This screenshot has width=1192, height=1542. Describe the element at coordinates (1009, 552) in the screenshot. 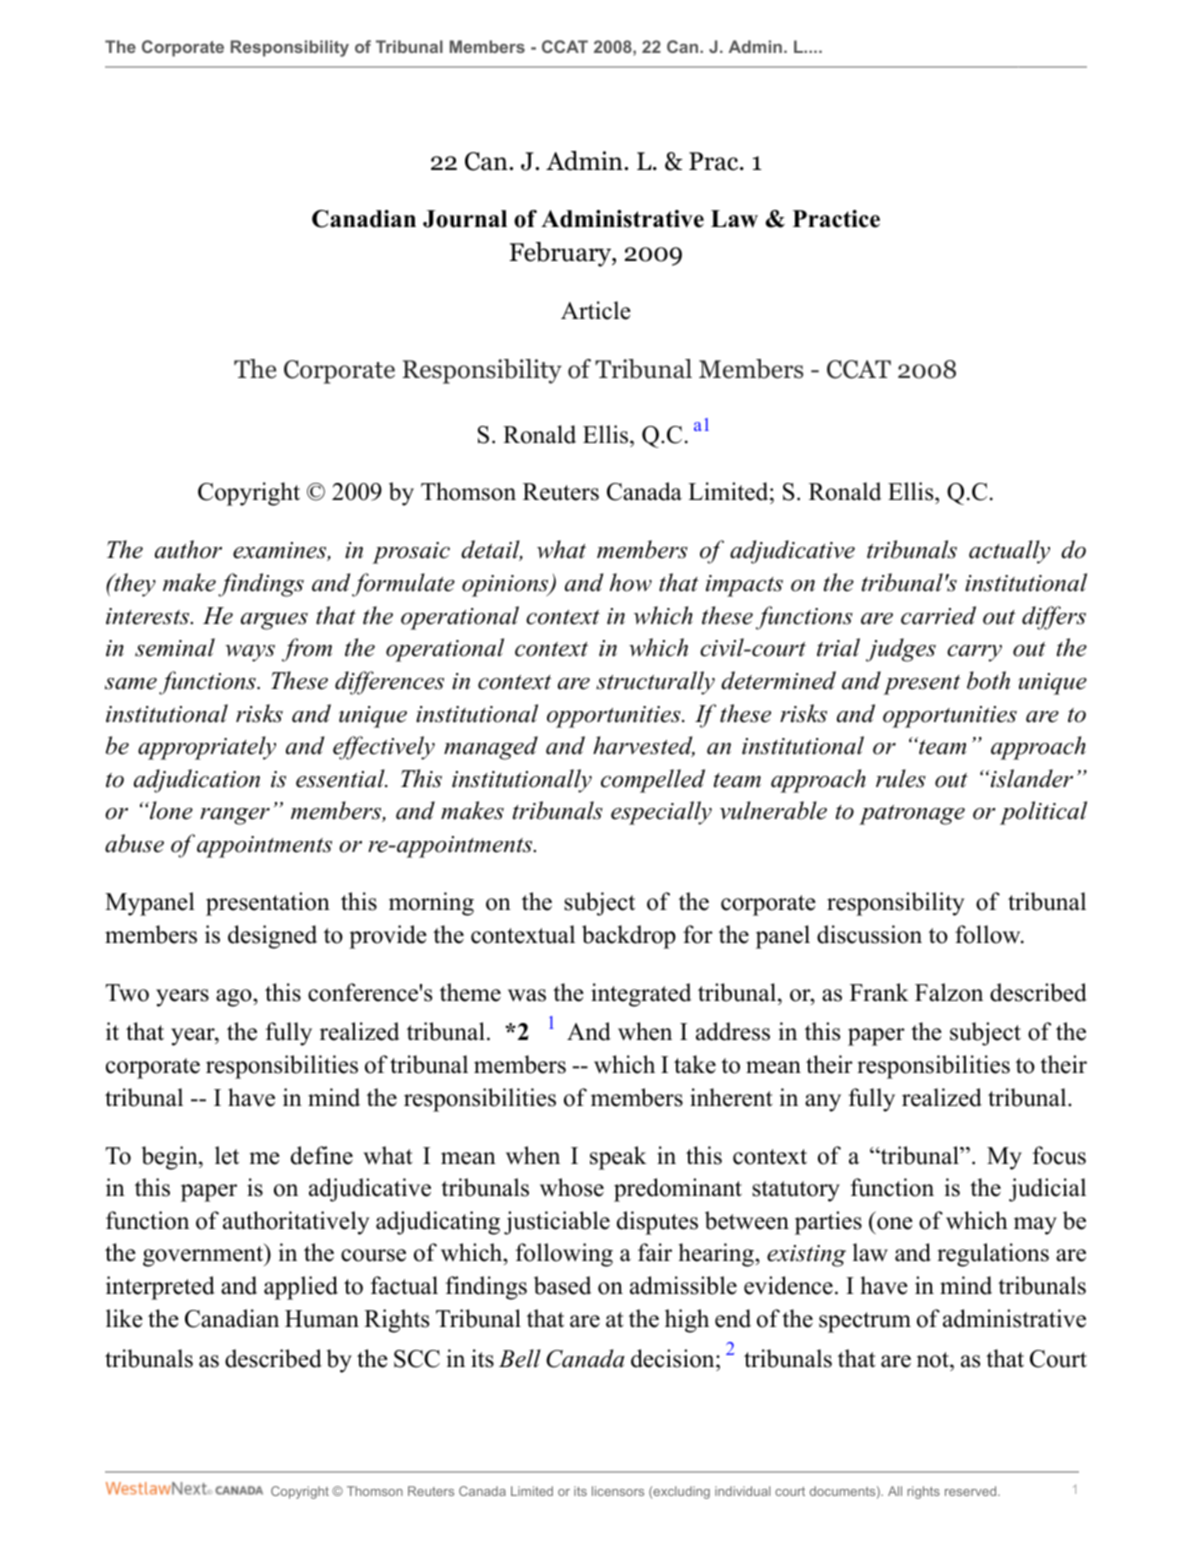

I see `actually` at that location.
